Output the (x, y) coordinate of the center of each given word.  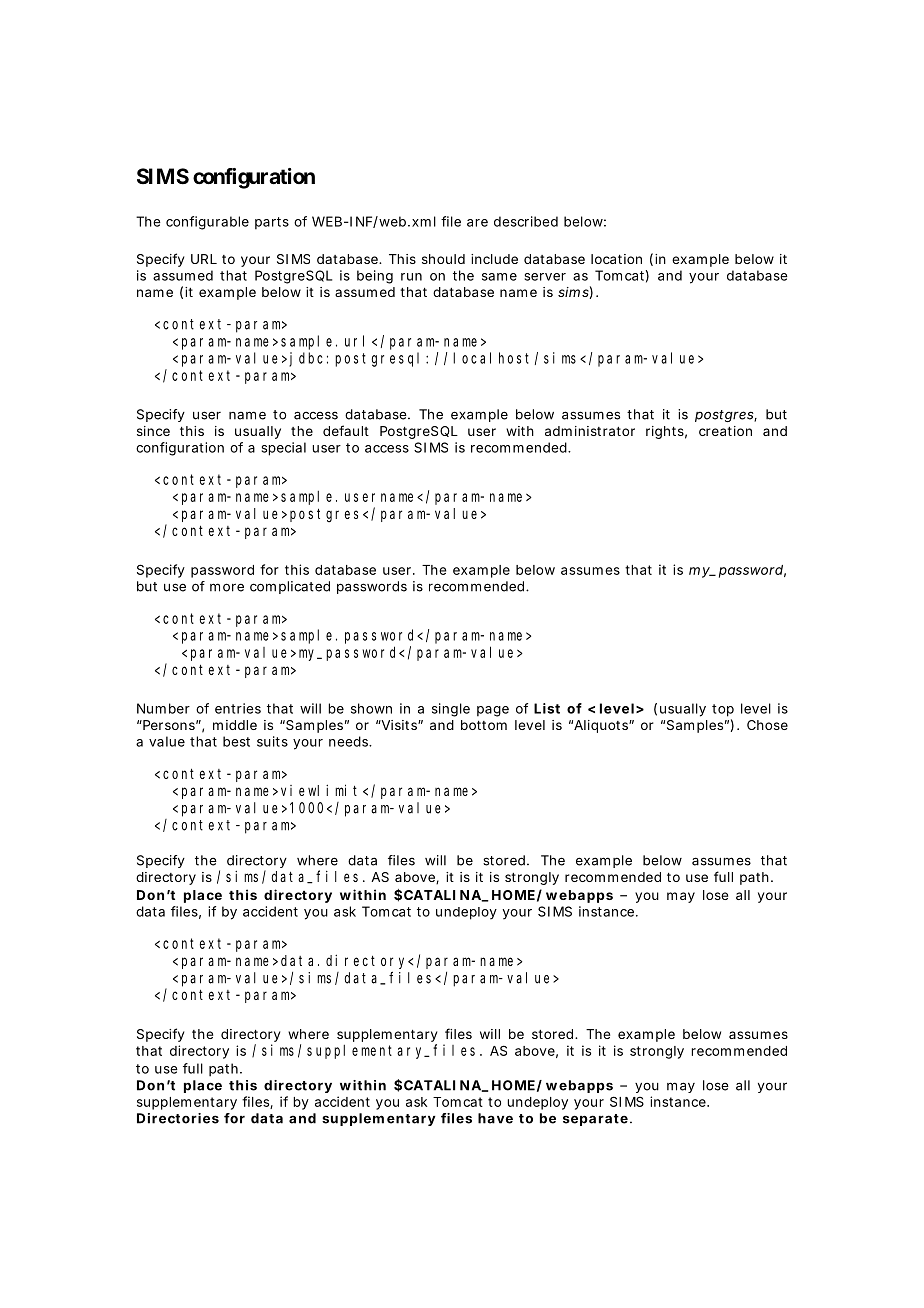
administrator (590, 431)
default (346, 430)
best (236, 741)
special (284, 449)
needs (348, 741)
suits (272, 741)
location (616, 259)
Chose (767, 725)
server (545, 277)
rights (665, 432)
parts (272, 223)
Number (163, 708)
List (547, 708)
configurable (207, 223)
